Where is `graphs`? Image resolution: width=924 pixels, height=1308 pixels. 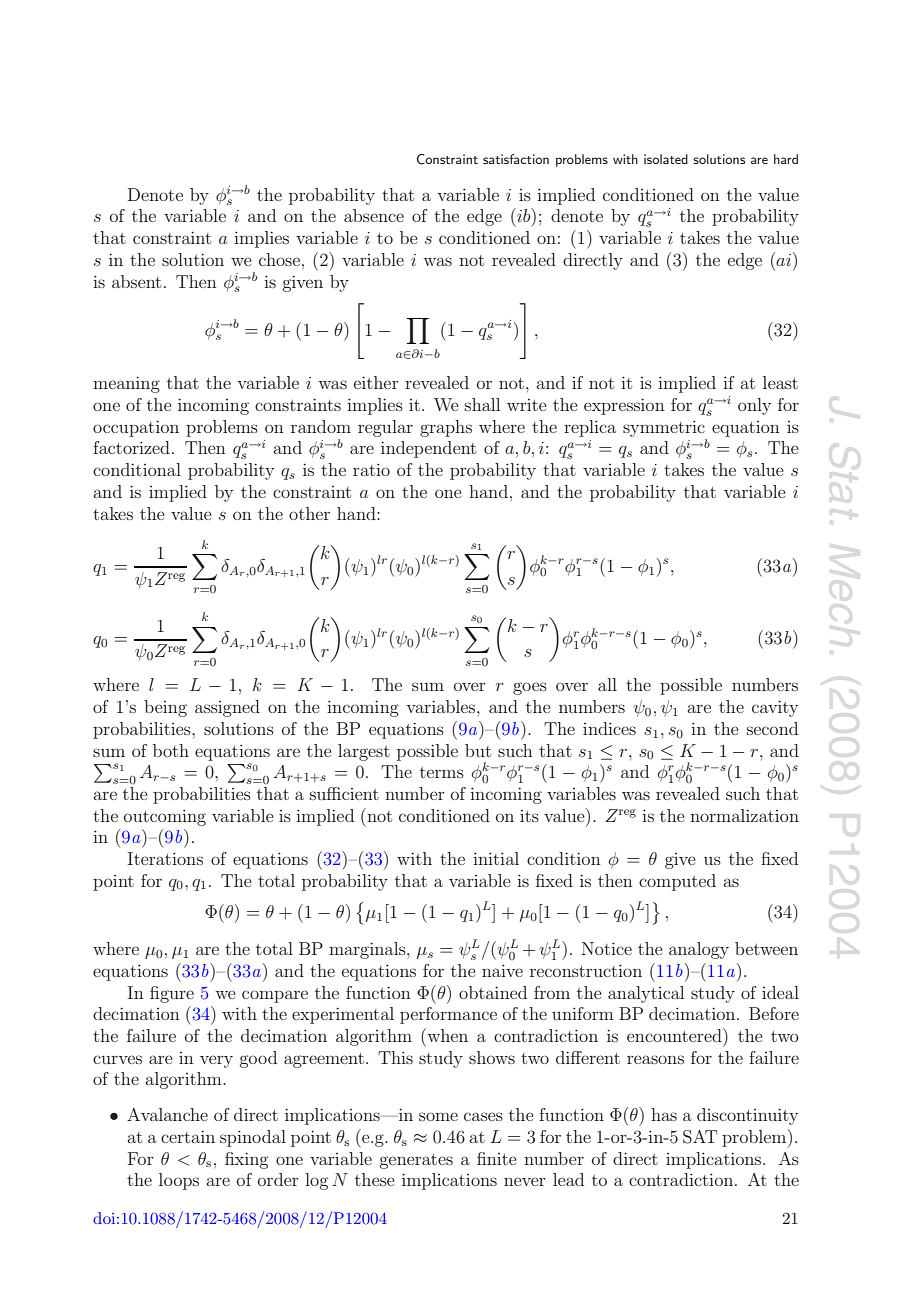
graphs is located at coordinates (446, 428).
